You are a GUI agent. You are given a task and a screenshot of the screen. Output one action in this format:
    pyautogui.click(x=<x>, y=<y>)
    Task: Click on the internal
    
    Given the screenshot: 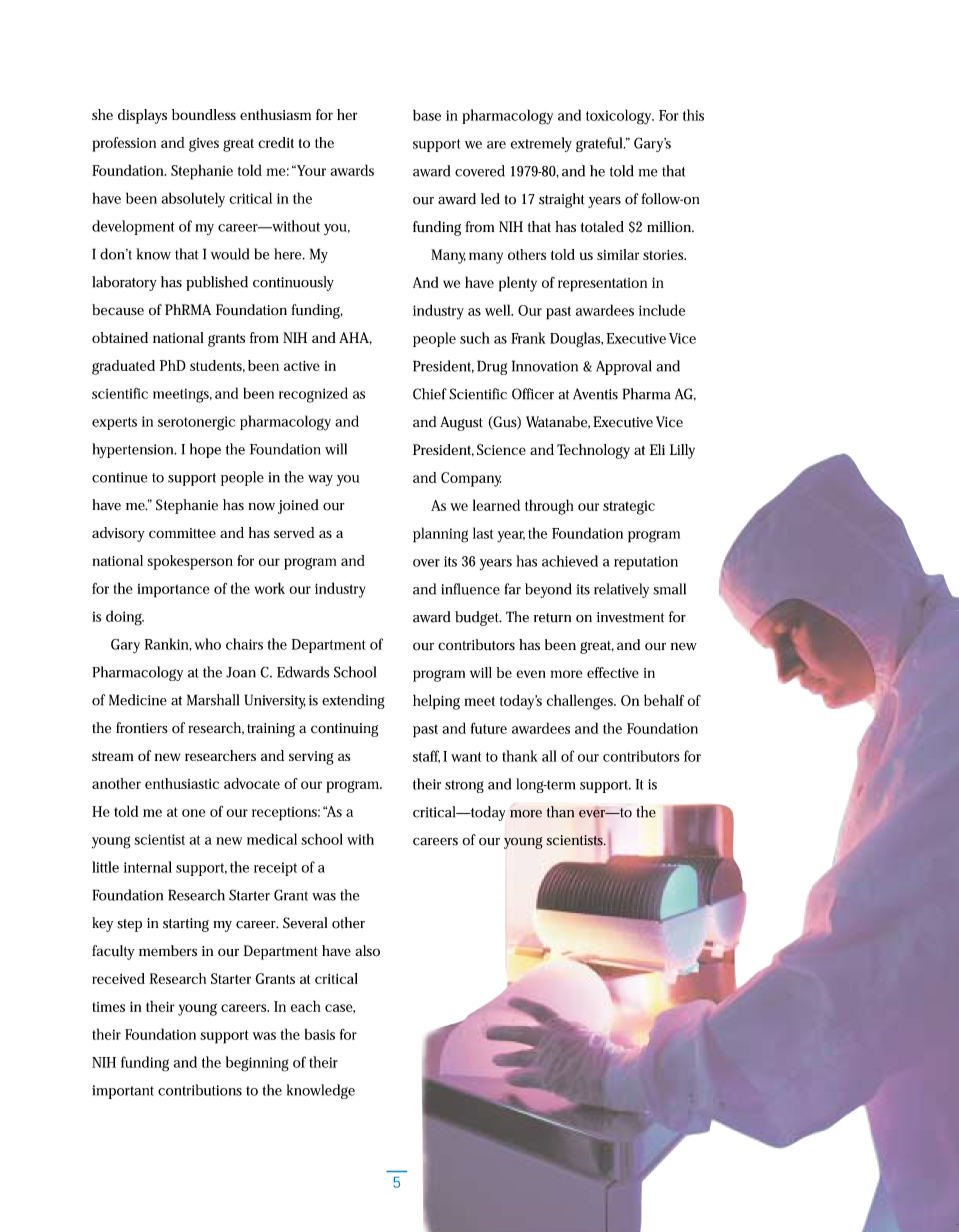 What is the action you would take?
    pyautogui.click(x=148, y=867)
